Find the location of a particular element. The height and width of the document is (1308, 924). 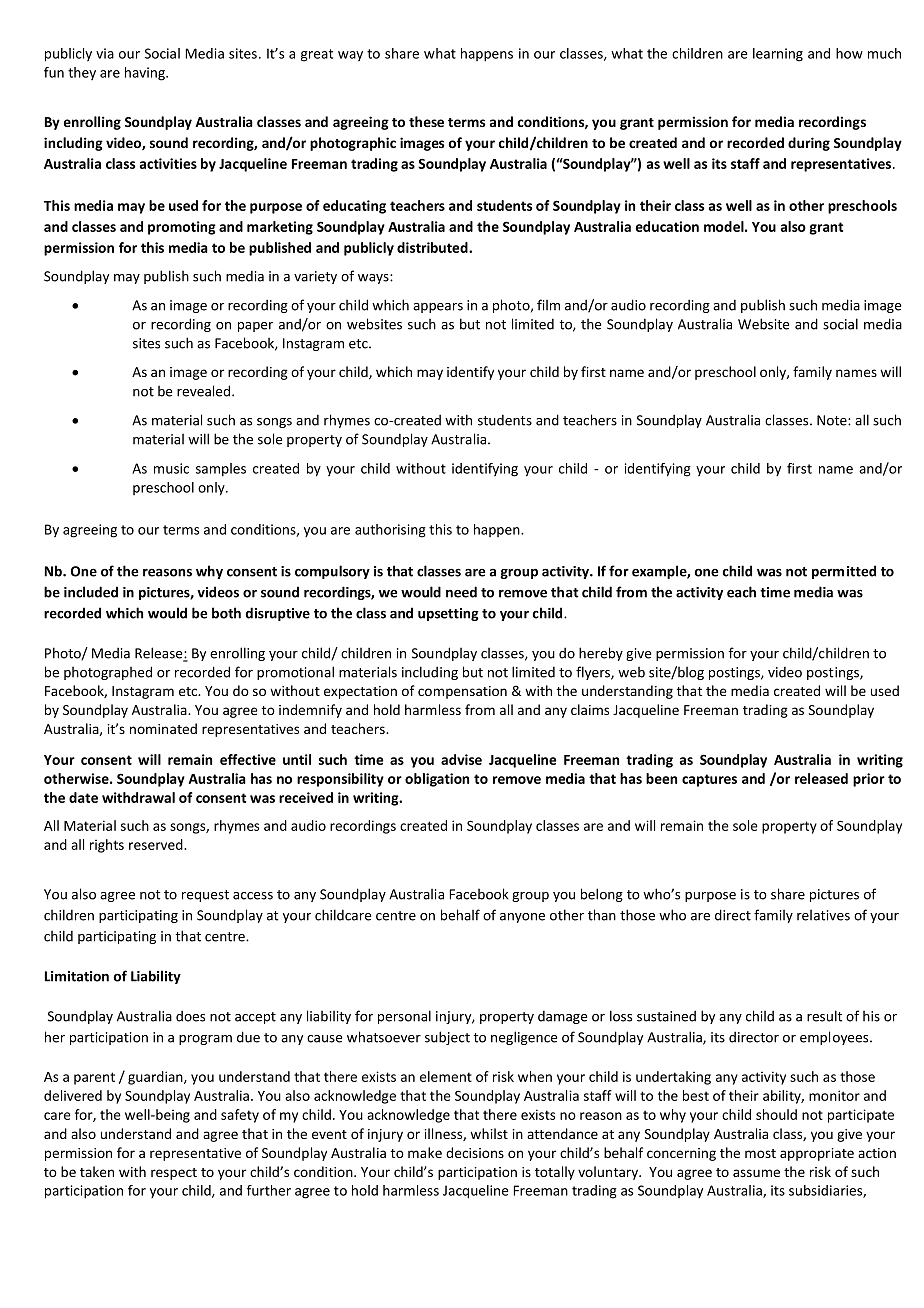

captures is located at coordinates (709, 780).
